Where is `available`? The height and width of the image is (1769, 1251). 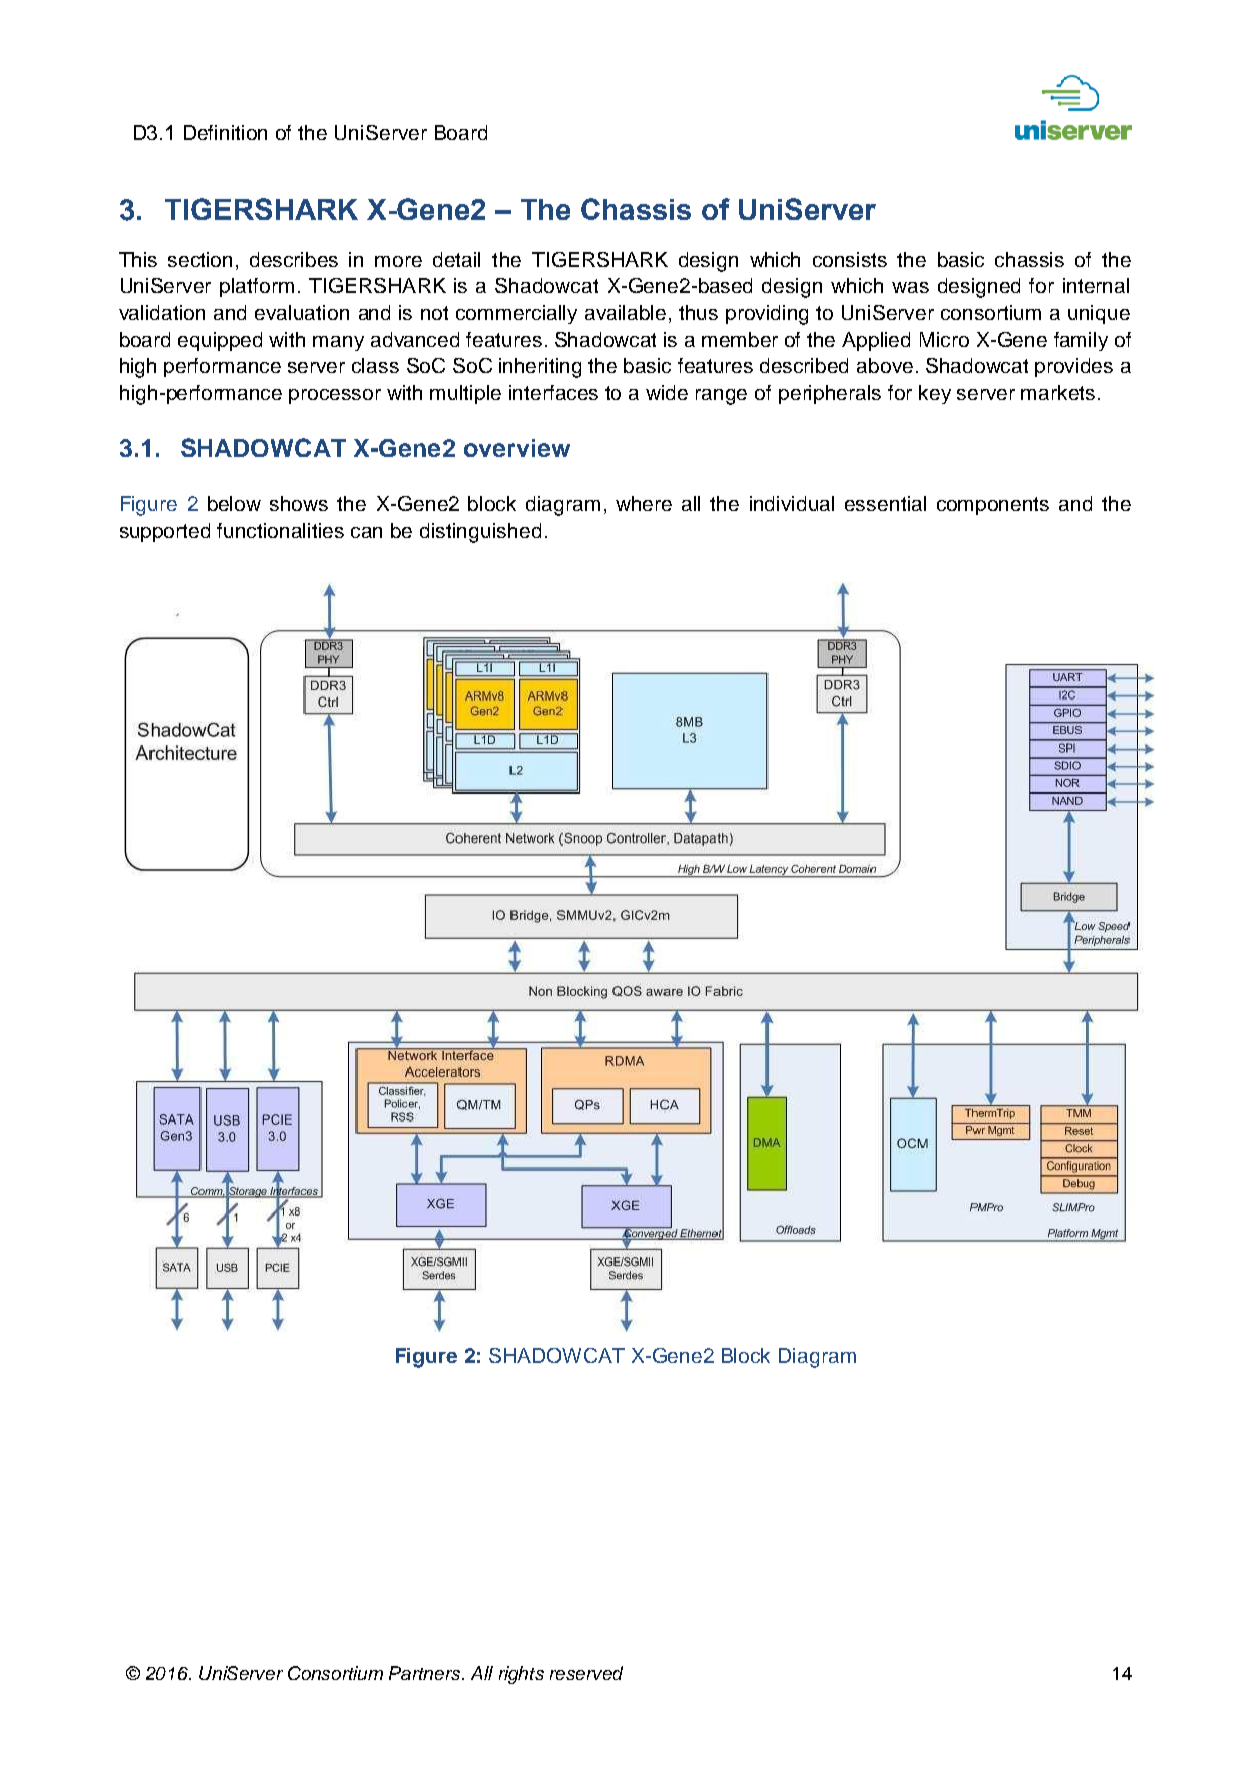
available is located at coordinates (625, 312).
